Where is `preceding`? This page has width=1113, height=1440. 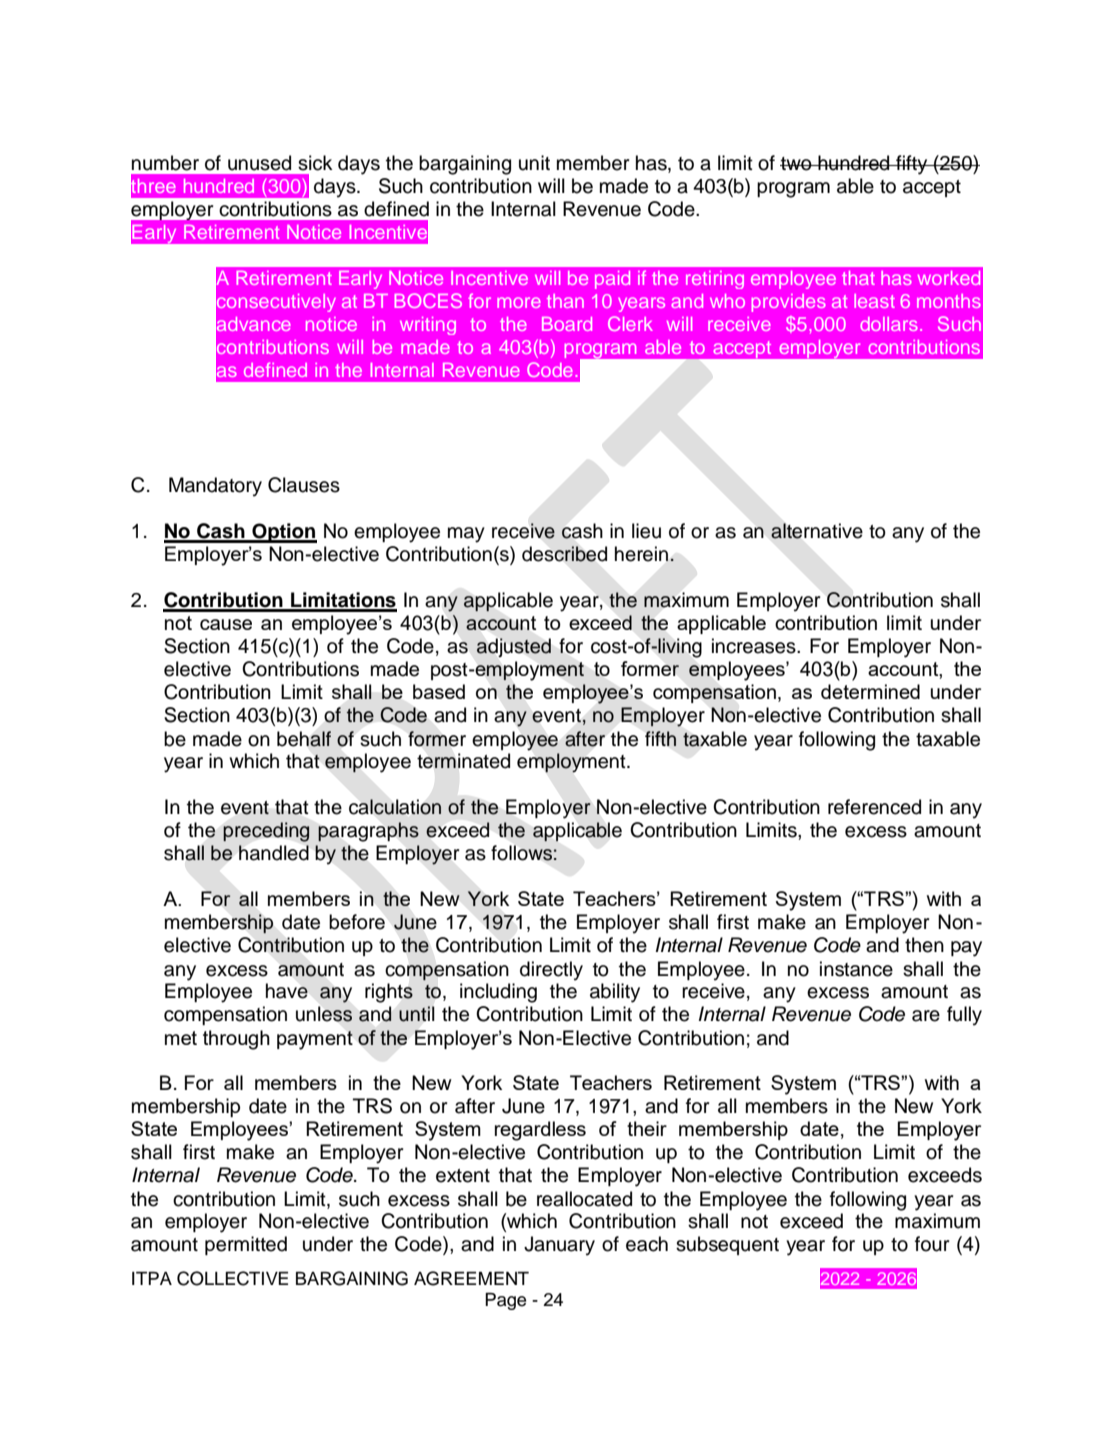
preceding is located at coordinates (266, 832).
